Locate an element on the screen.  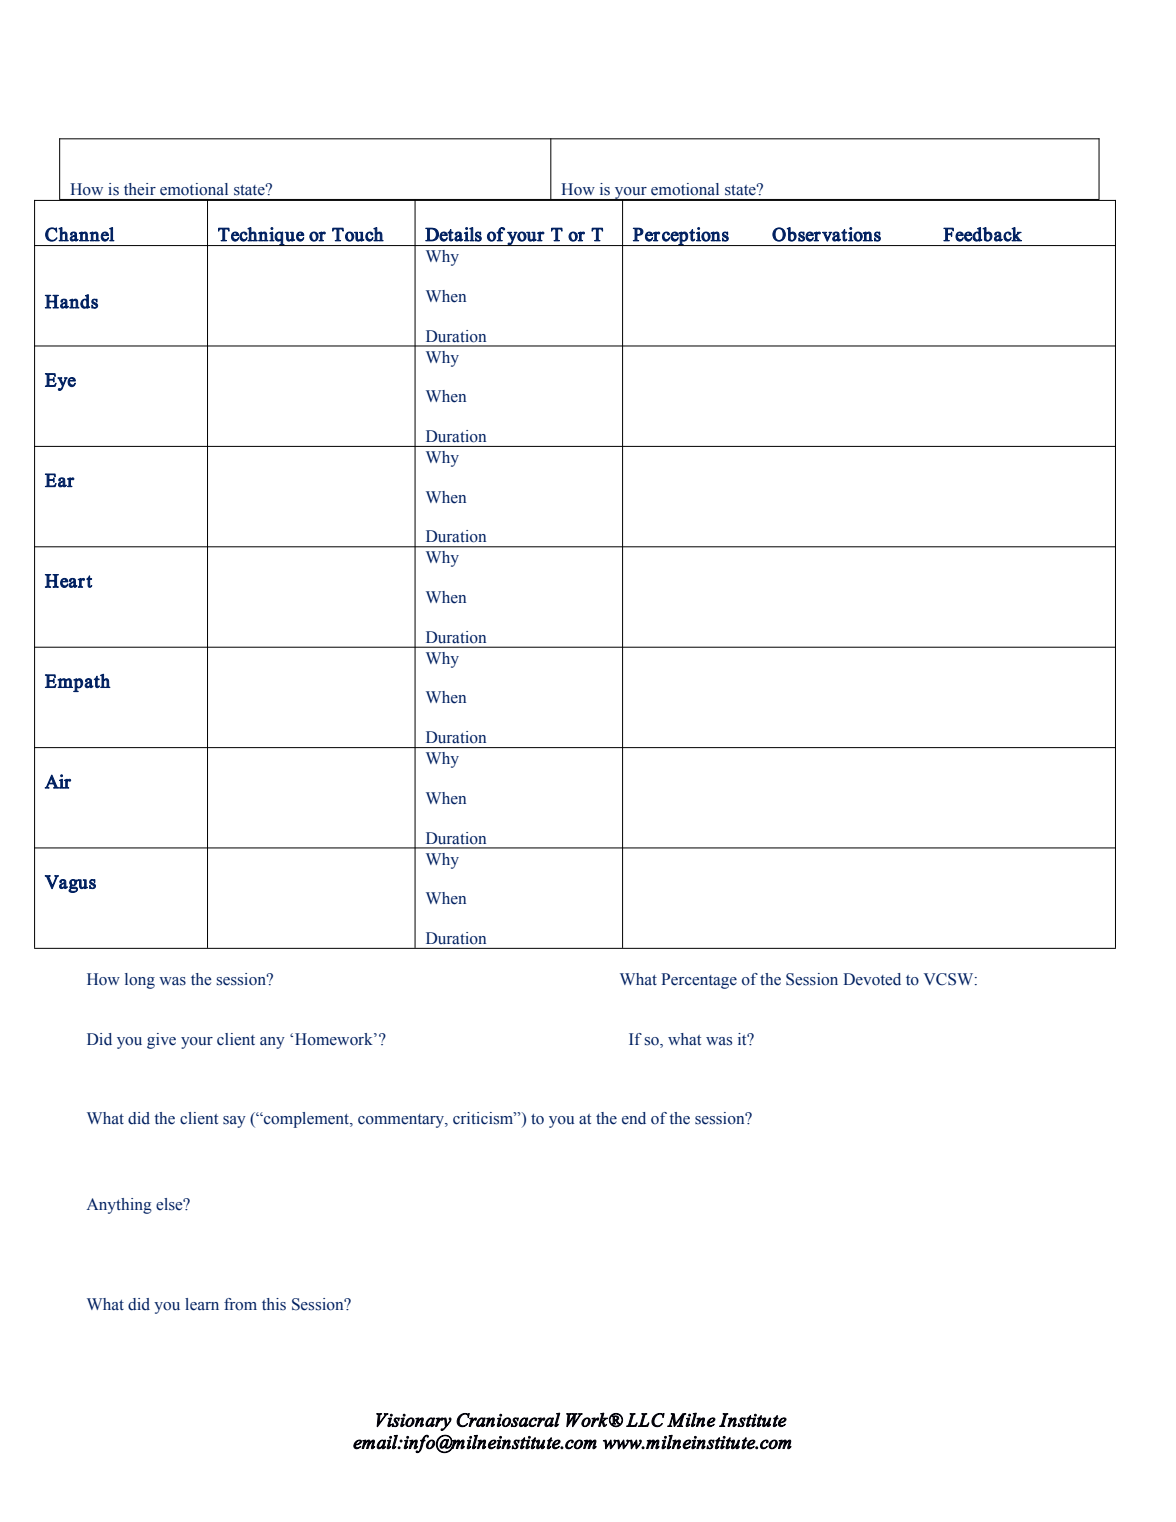
LLC is located at coordinates (645, 1420).
